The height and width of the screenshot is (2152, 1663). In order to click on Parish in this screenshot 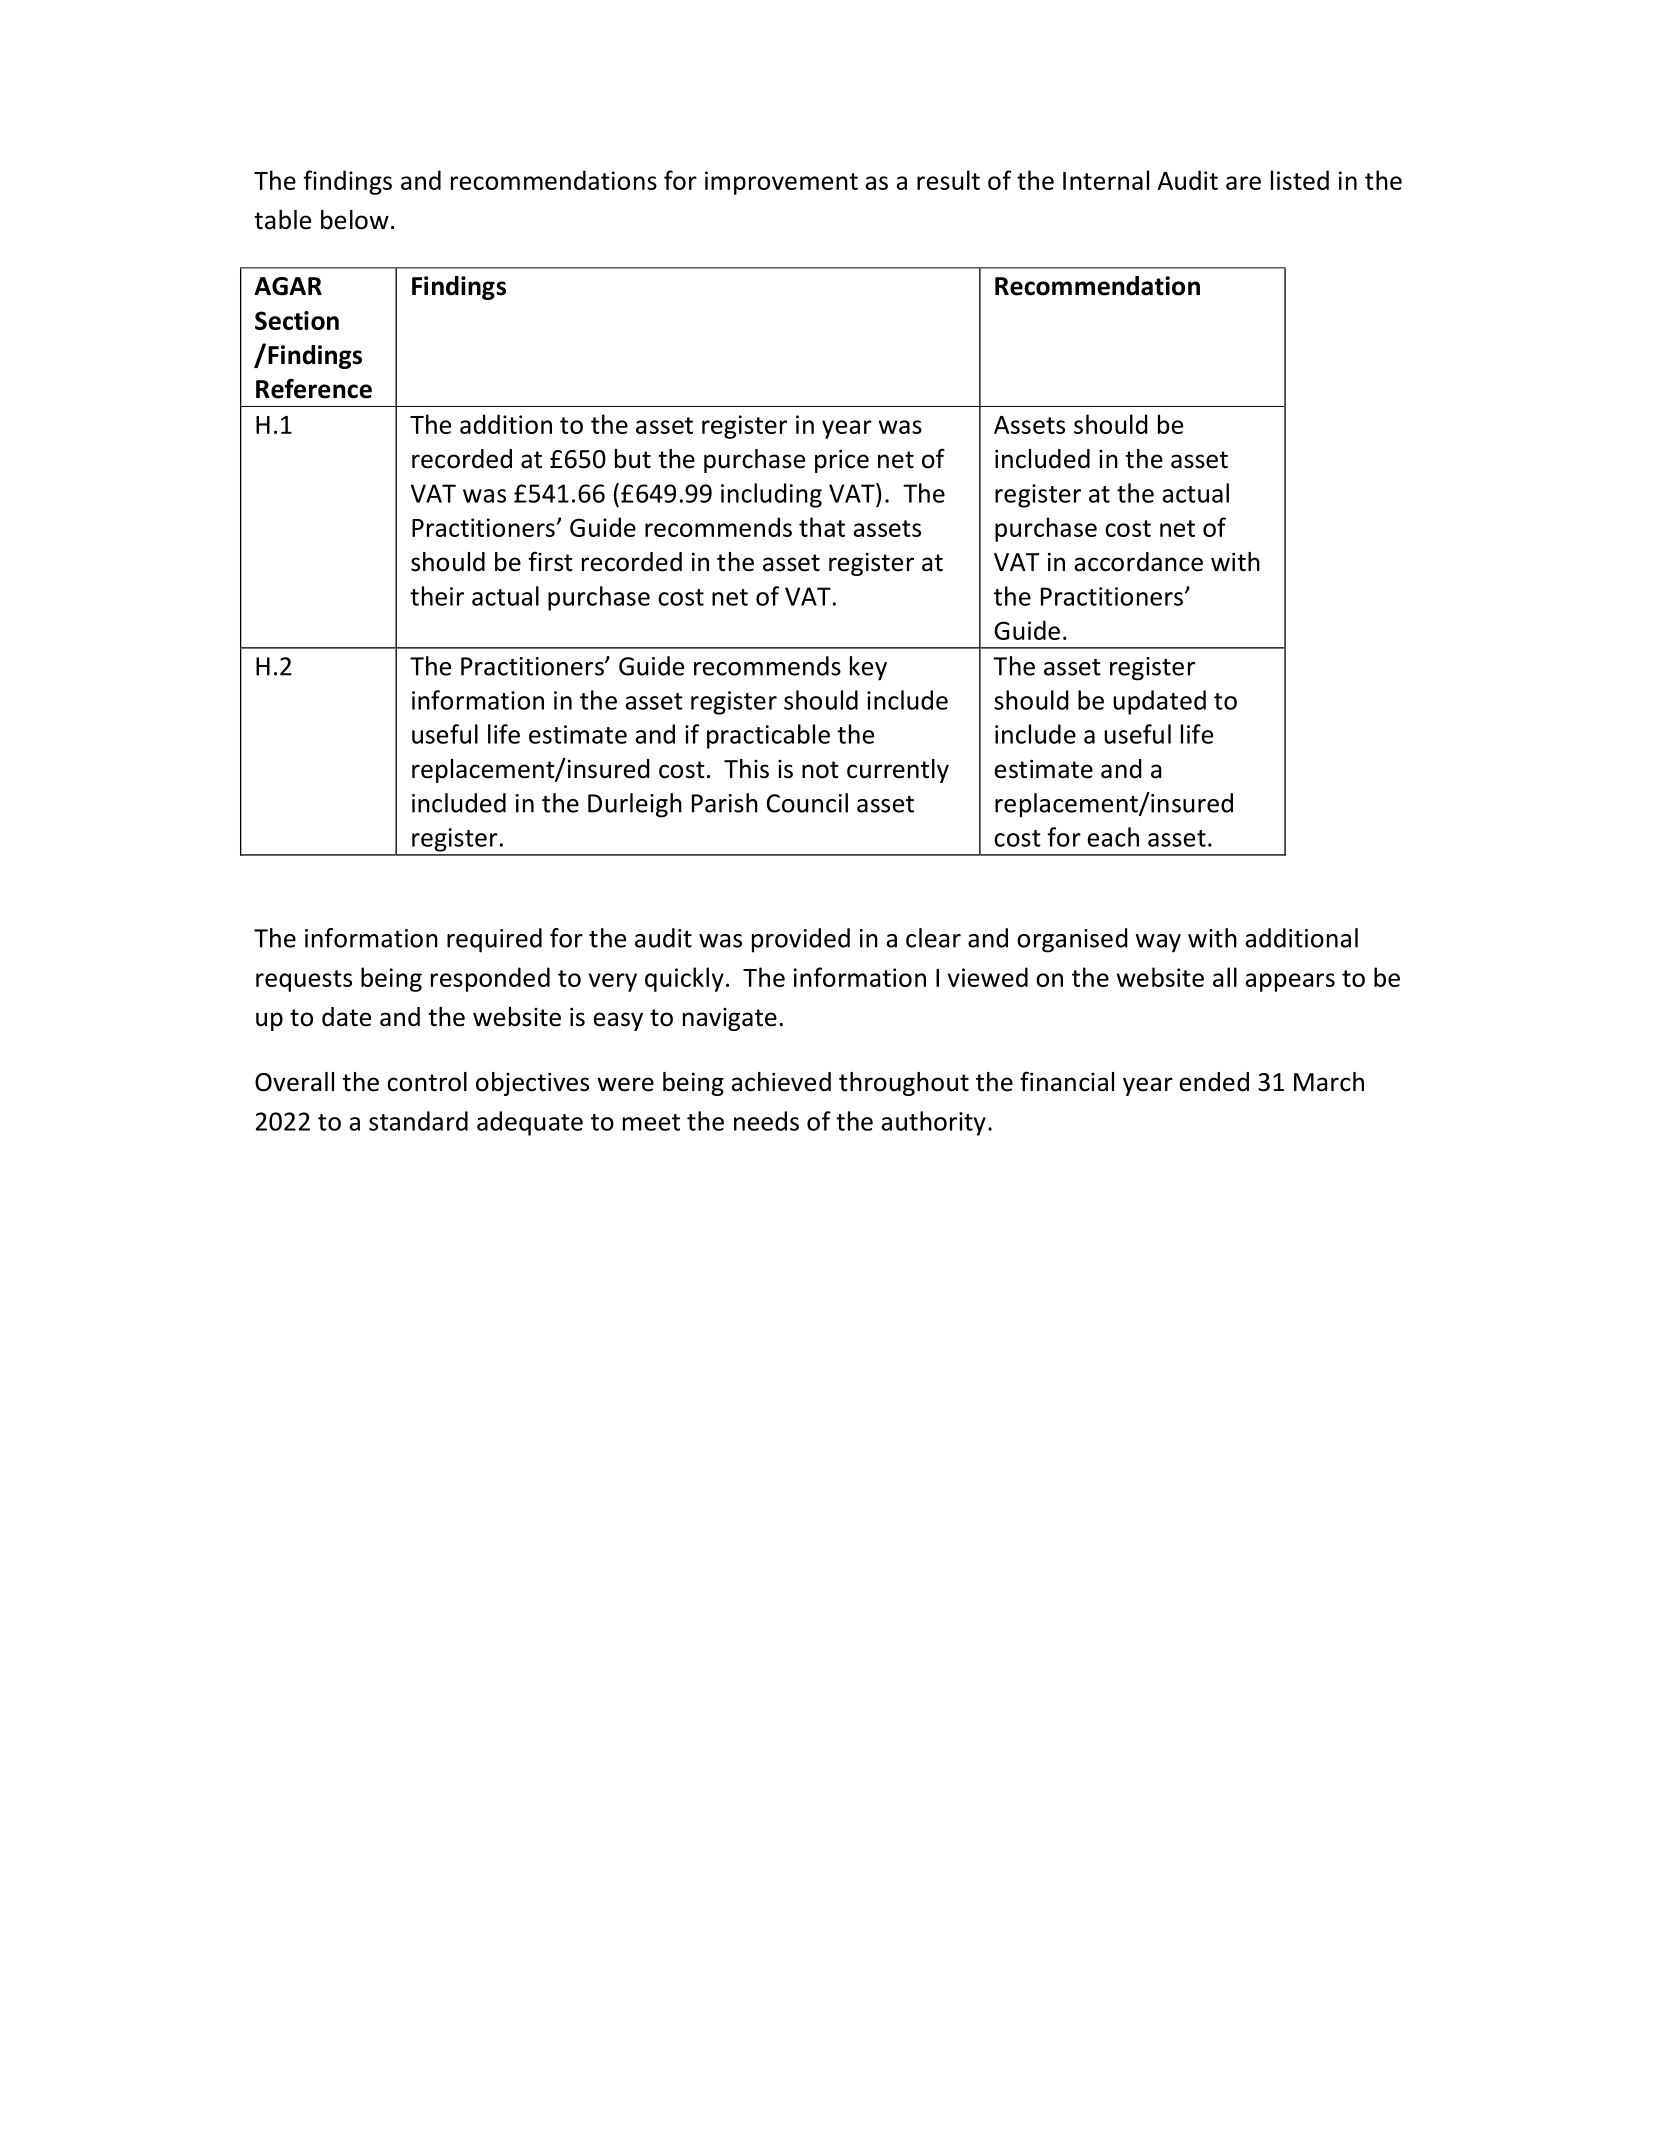, I will do `click(725, 803)`.
